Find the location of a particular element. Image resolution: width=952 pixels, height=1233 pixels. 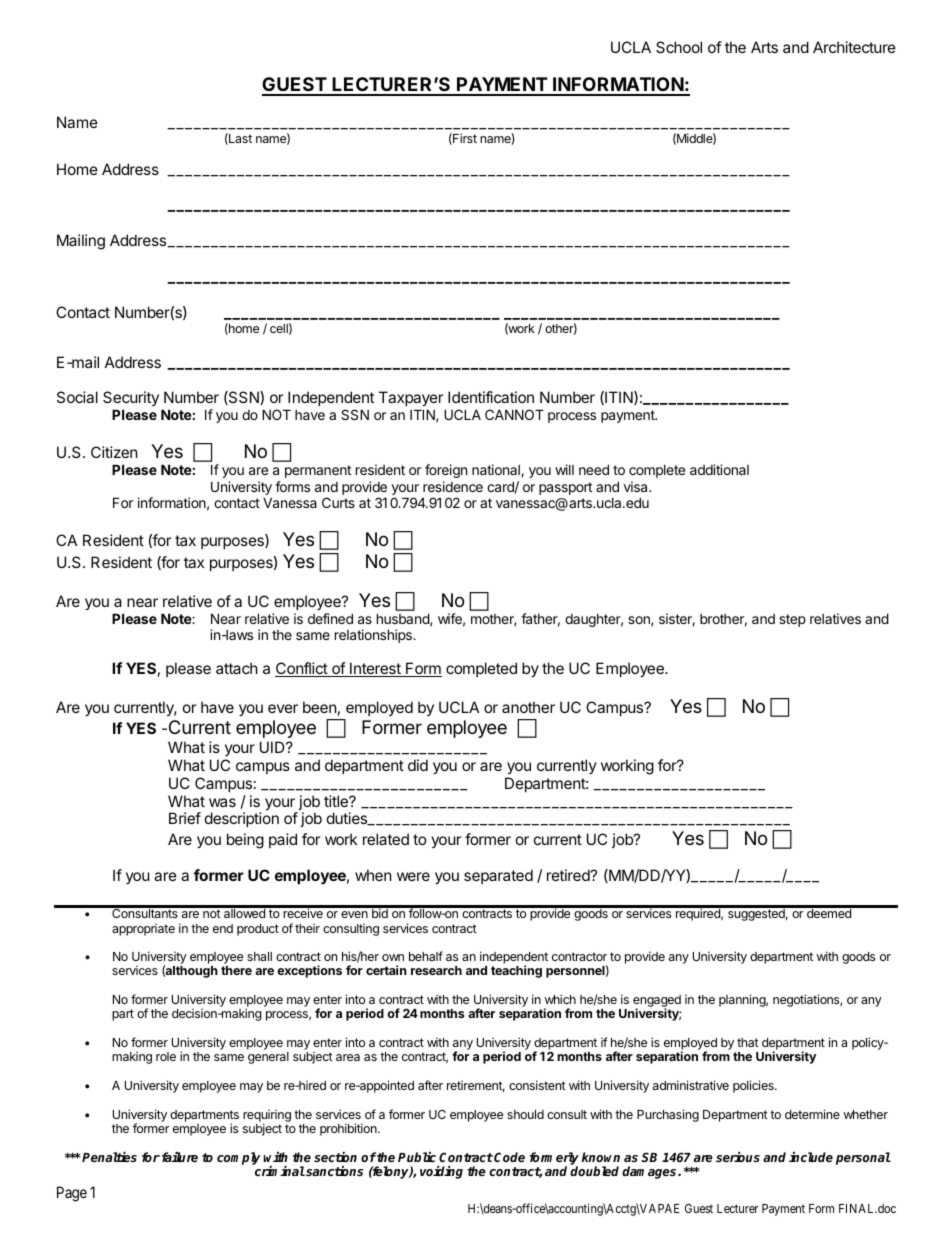

serious is located at coordinates (738, 1157).
